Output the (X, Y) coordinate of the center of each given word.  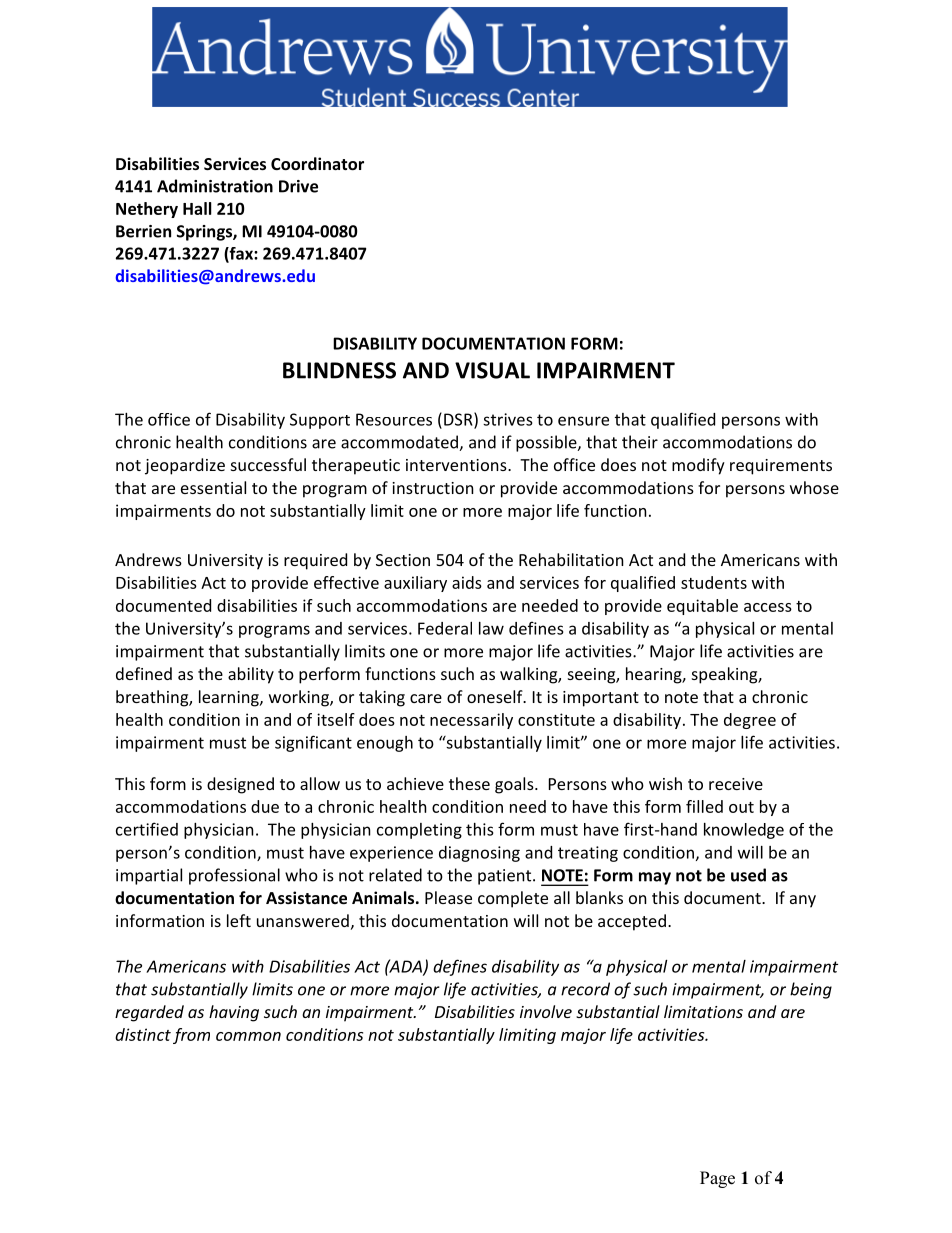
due (265, 806)
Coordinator (317, 163)
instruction (433, 488)
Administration (215, 186)
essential (213, 487)
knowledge (744, 831)
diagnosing (479, 854)
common (248, 1036)
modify (698, 466)
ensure (583, 421)
